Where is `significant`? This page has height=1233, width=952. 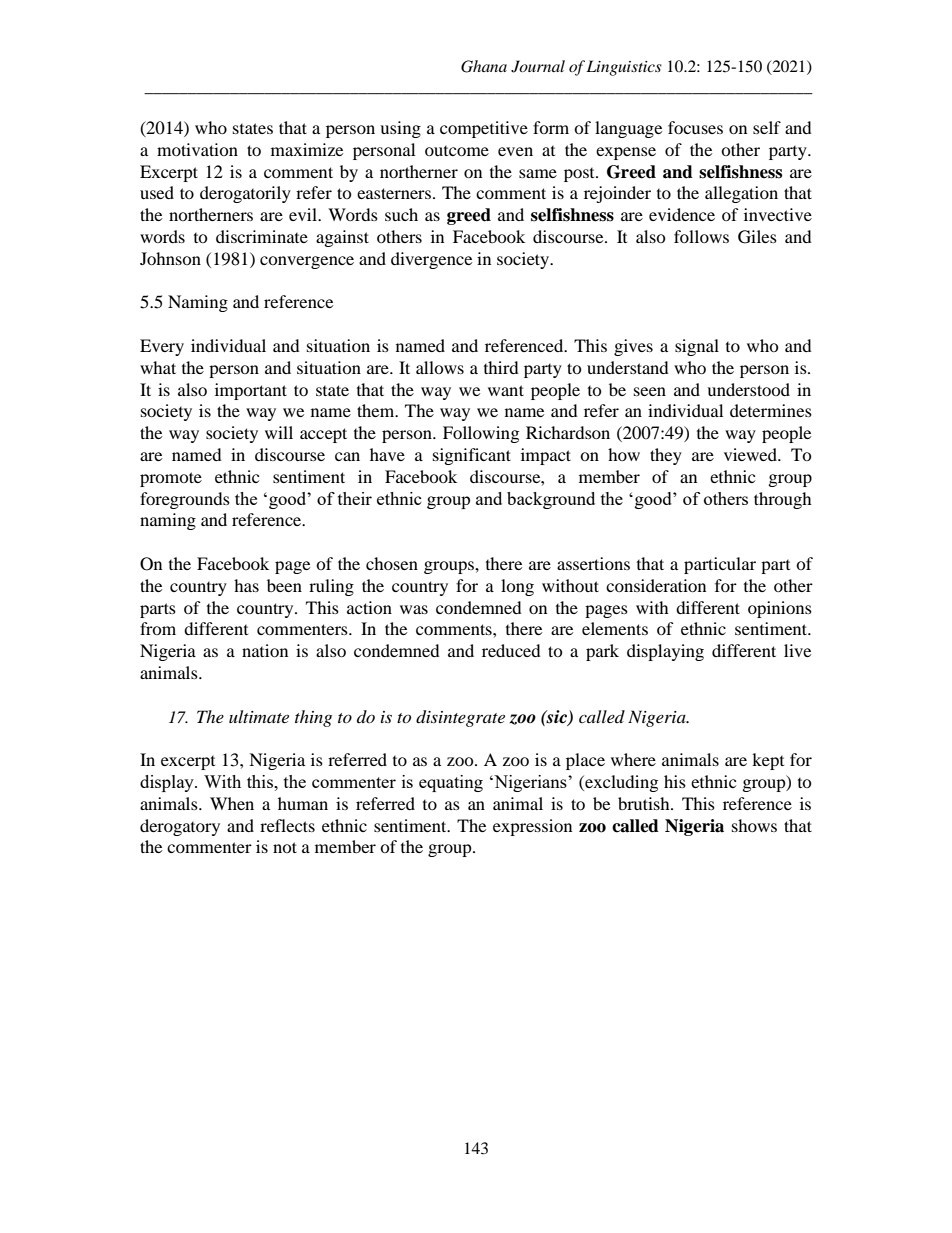 significant is located at coordinates (472, 456).
